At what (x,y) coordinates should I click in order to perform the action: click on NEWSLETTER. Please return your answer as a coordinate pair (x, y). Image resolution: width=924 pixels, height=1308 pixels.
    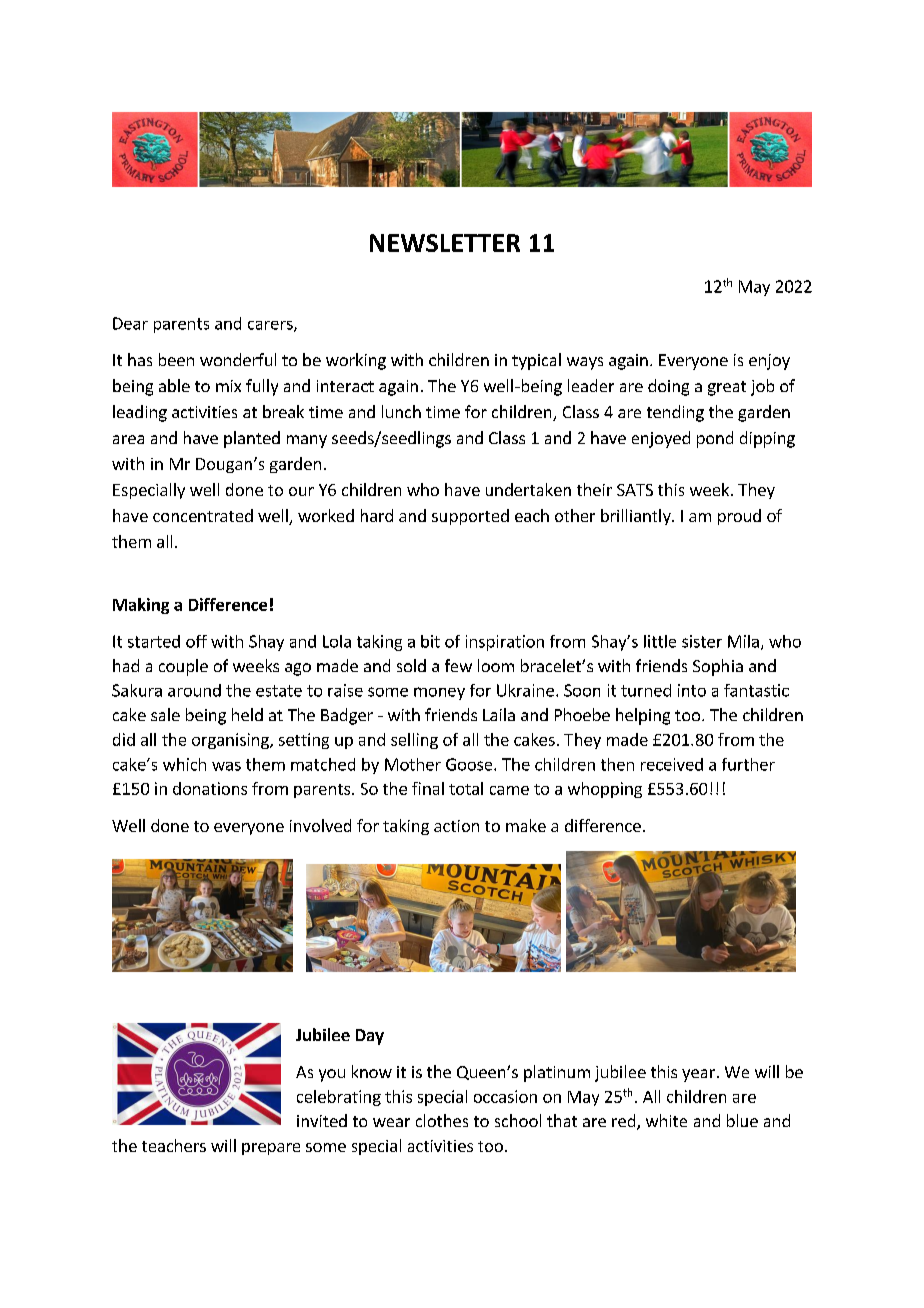
    Looking at the image, I should click on (445, 243).
